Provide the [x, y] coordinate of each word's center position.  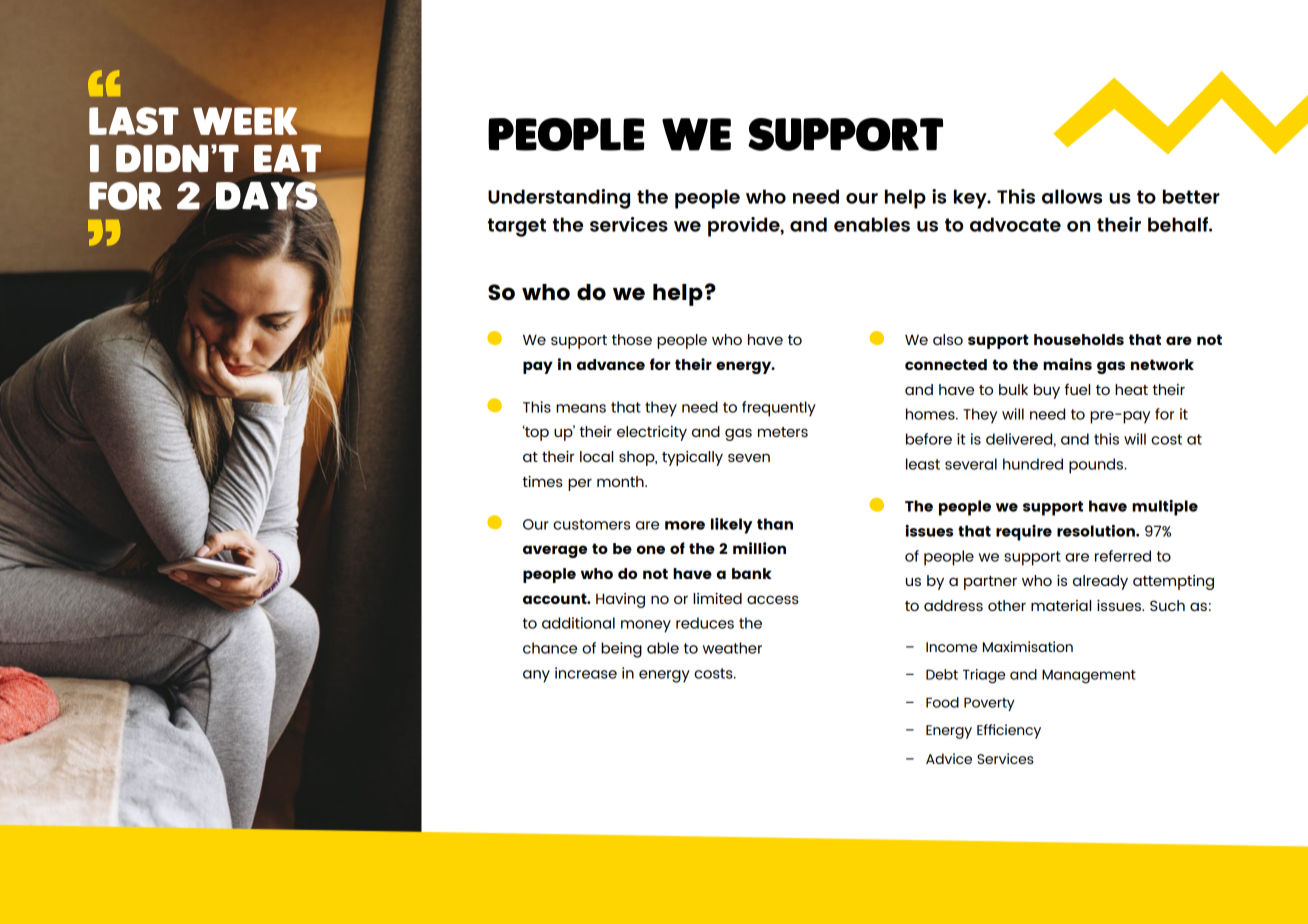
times [543, 481]
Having [620, 600]
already [1100, 582]
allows [1072, 196]
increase [586, 673]
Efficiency [1009, 731]
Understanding [559, 199]
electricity [652, 433]
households [1079, 339]
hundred [1033, 464]
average [555, 551]
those [632, 339]
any [536, 676]
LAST [134, 121]
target [517, 227]
